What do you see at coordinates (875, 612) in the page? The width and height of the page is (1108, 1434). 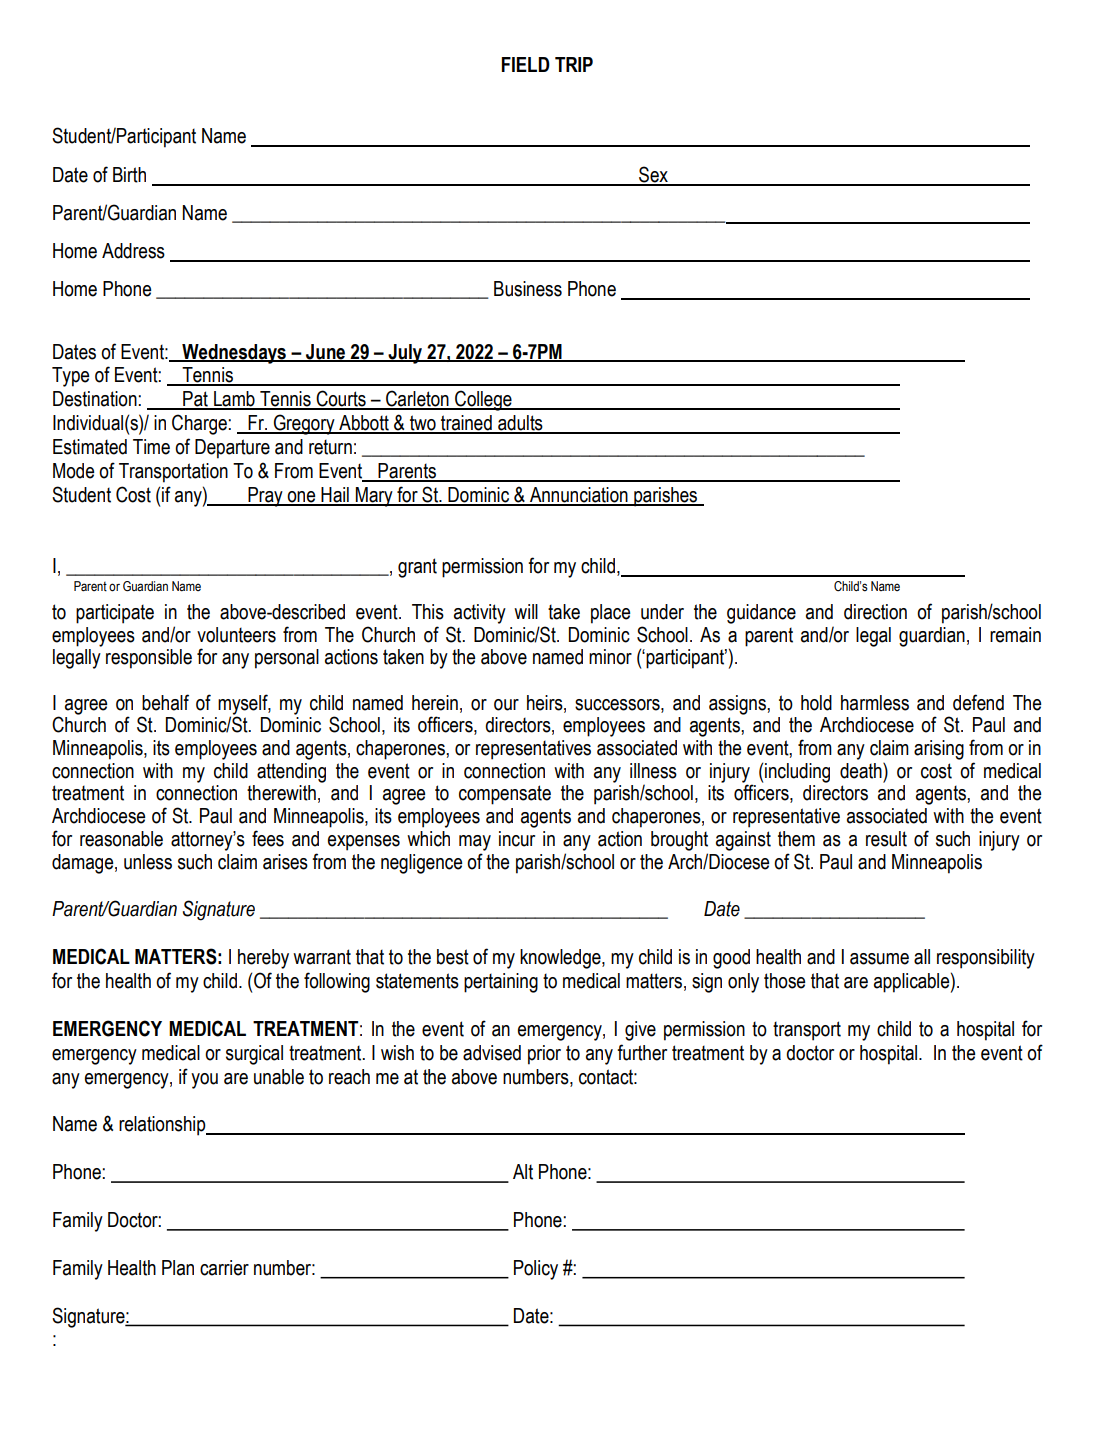 I see `direction` at bounding box center [875, 612].
